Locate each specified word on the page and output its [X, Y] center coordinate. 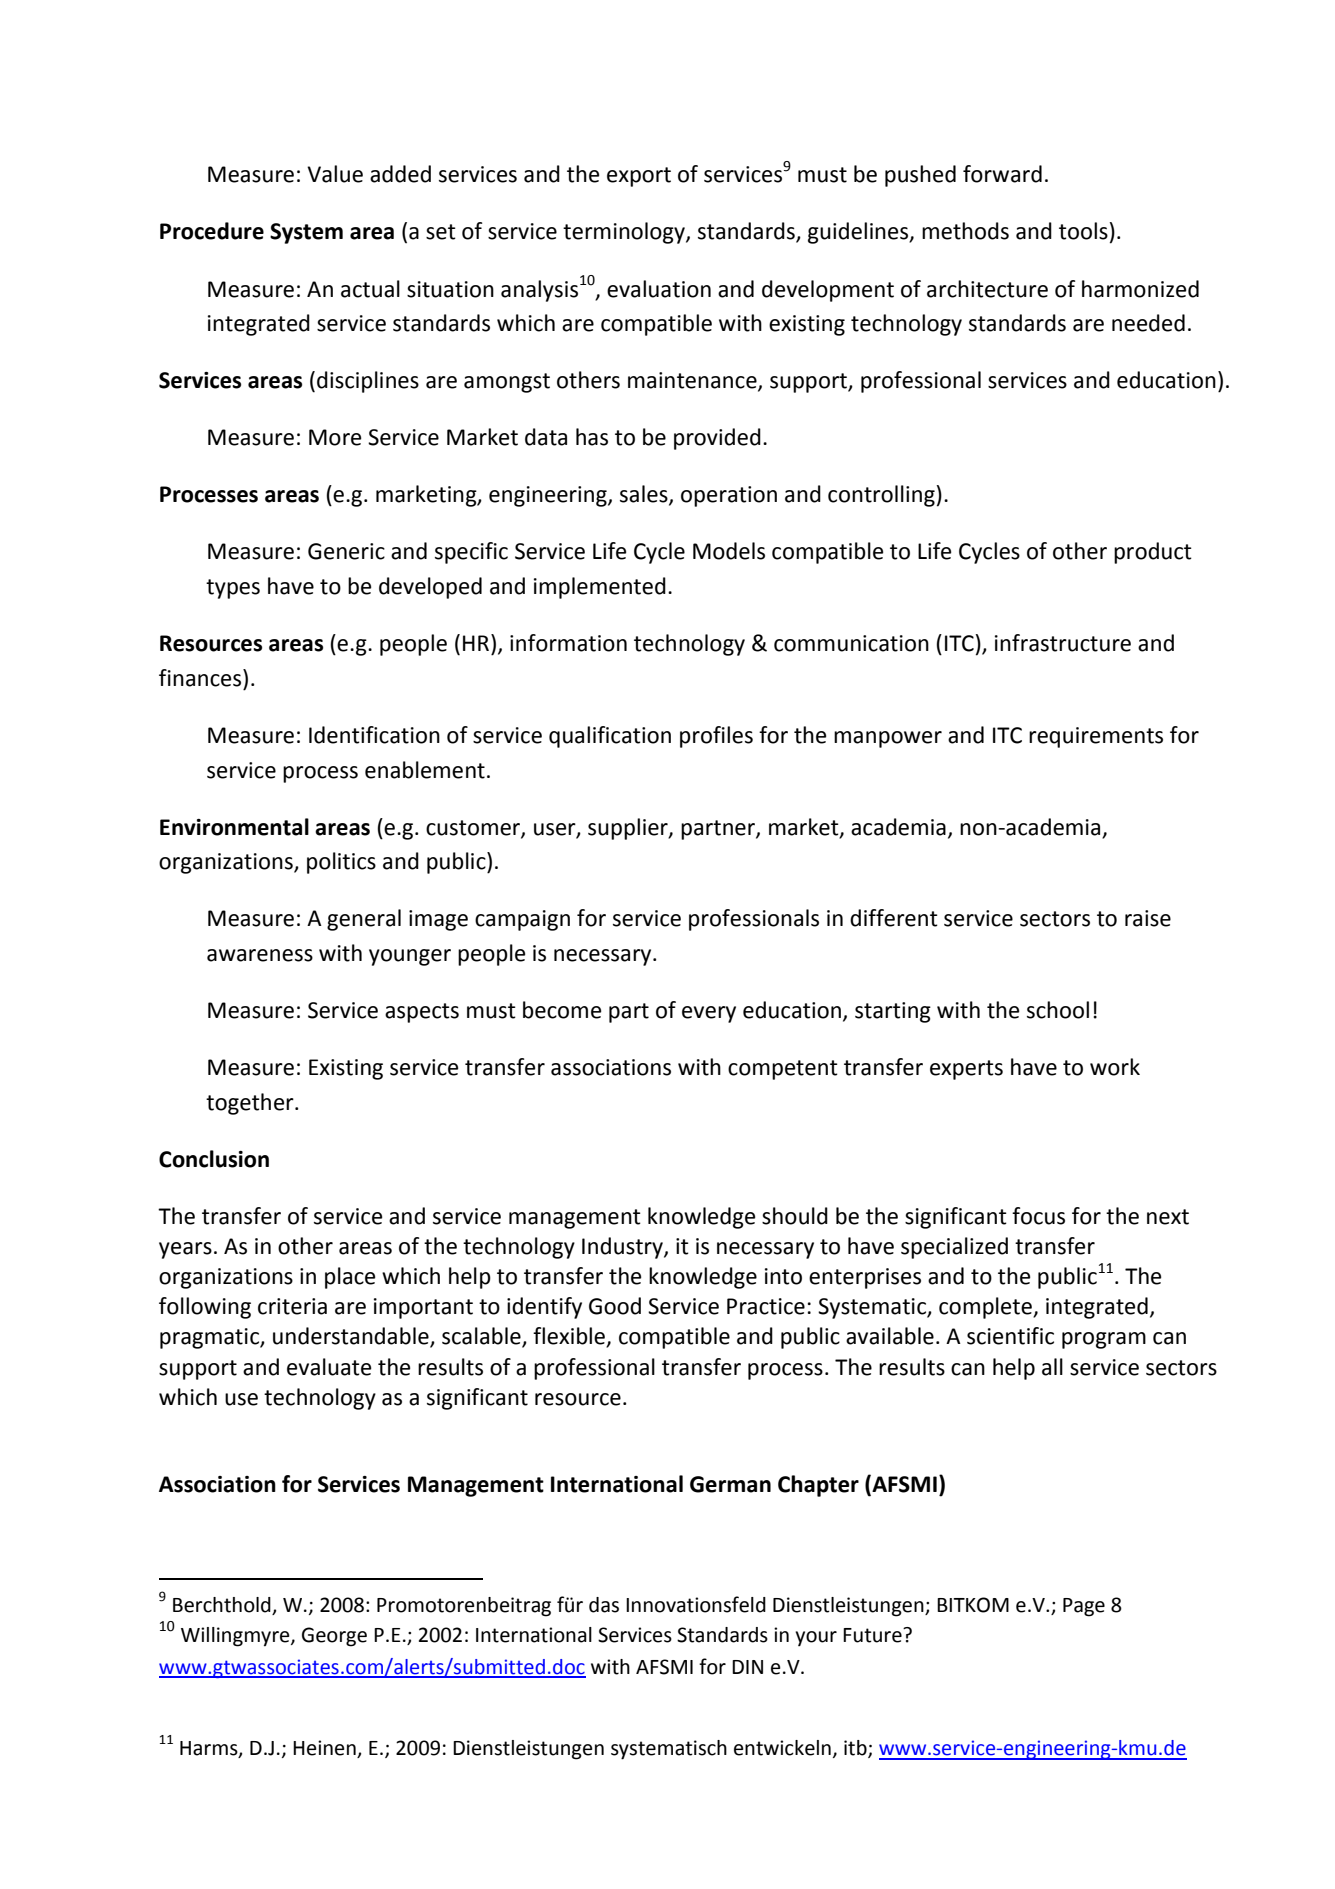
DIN [747, 1667]
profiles [716, 737]
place [350, 1278]
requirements [1096, 737]
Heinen [325, 1749]
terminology [625, 233]
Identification [374, 735]
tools [1083, 231]
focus [1038, 1216]
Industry [623, 1248]
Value [335, 174]
